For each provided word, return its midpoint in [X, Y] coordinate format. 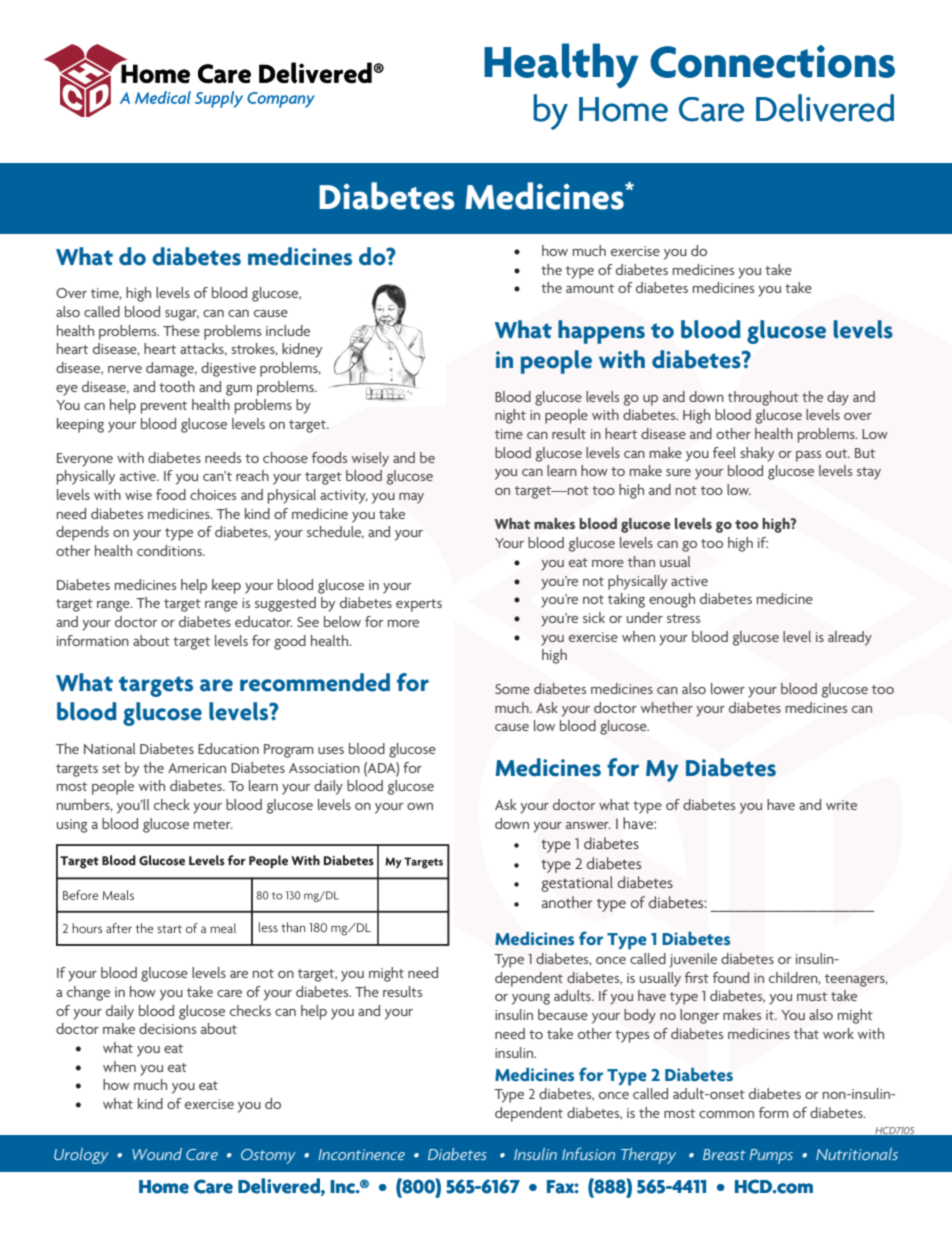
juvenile [693, 960]
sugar [182, 315]
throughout [763, 398]
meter [213, 824]
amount [590, 288]
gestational [577, 884]
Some [512, 689]
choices [213, 494]
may [411, 498]
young [531, 999]
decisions [167, 1028]
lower [728, 688]
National [109, 748]
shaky [757, 454]
